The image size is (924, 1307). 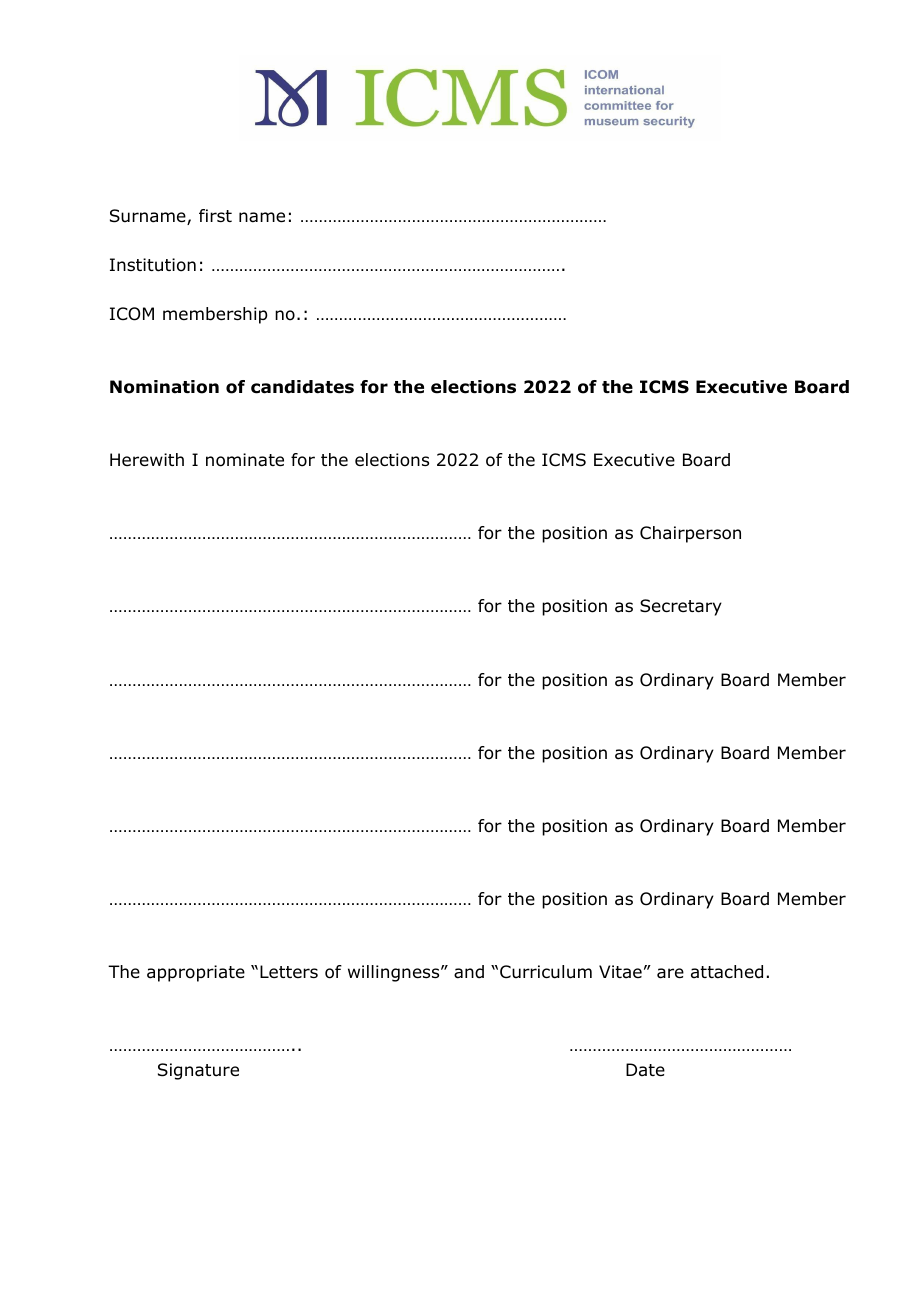 What do you see at coordinates (690, 534) in the screenshot?
I see `Chairperson` at bounding box center [690, 534].
